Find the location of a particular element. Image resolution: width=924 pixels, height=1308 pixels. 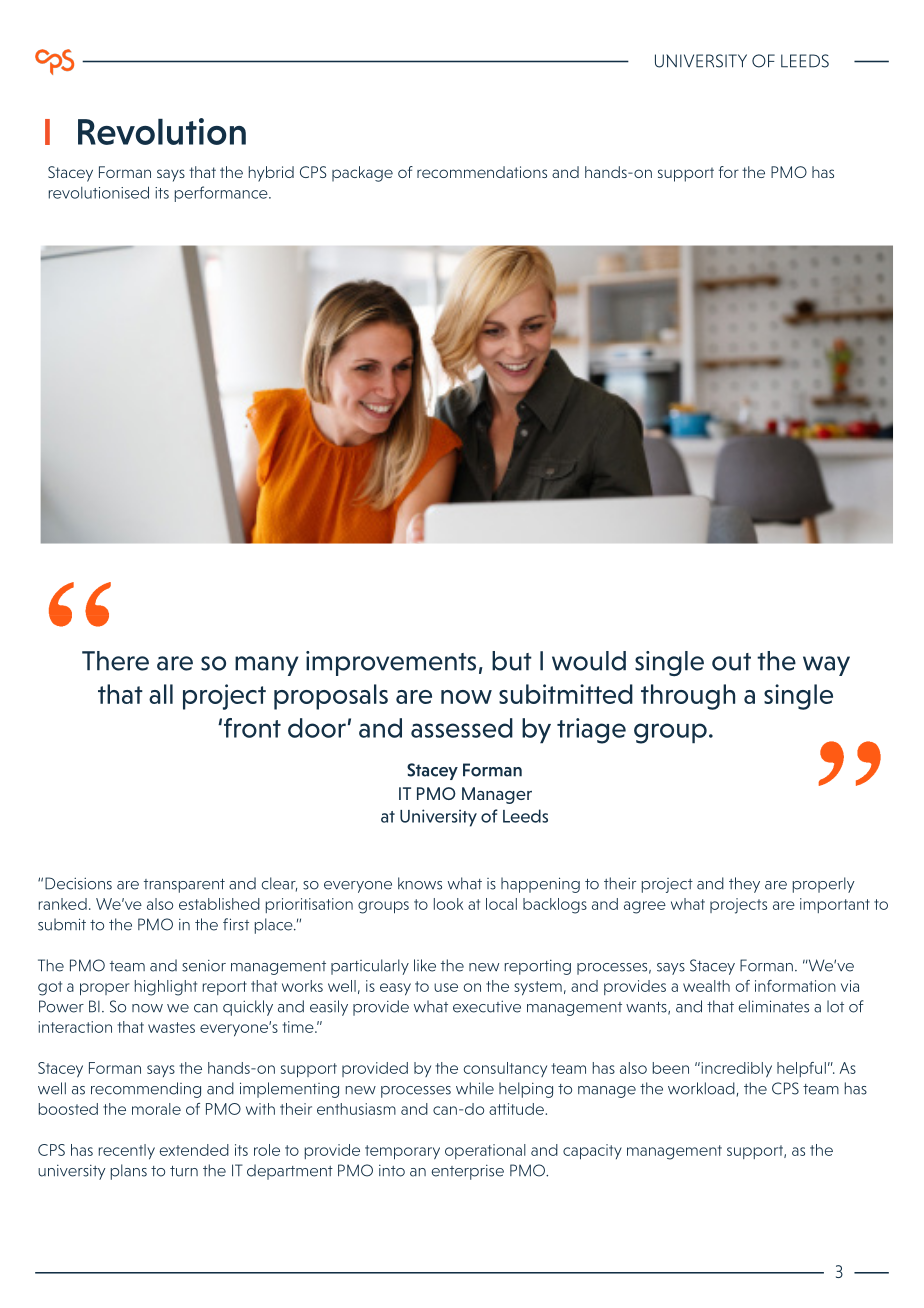

but is located at coordinates (512, 661).
